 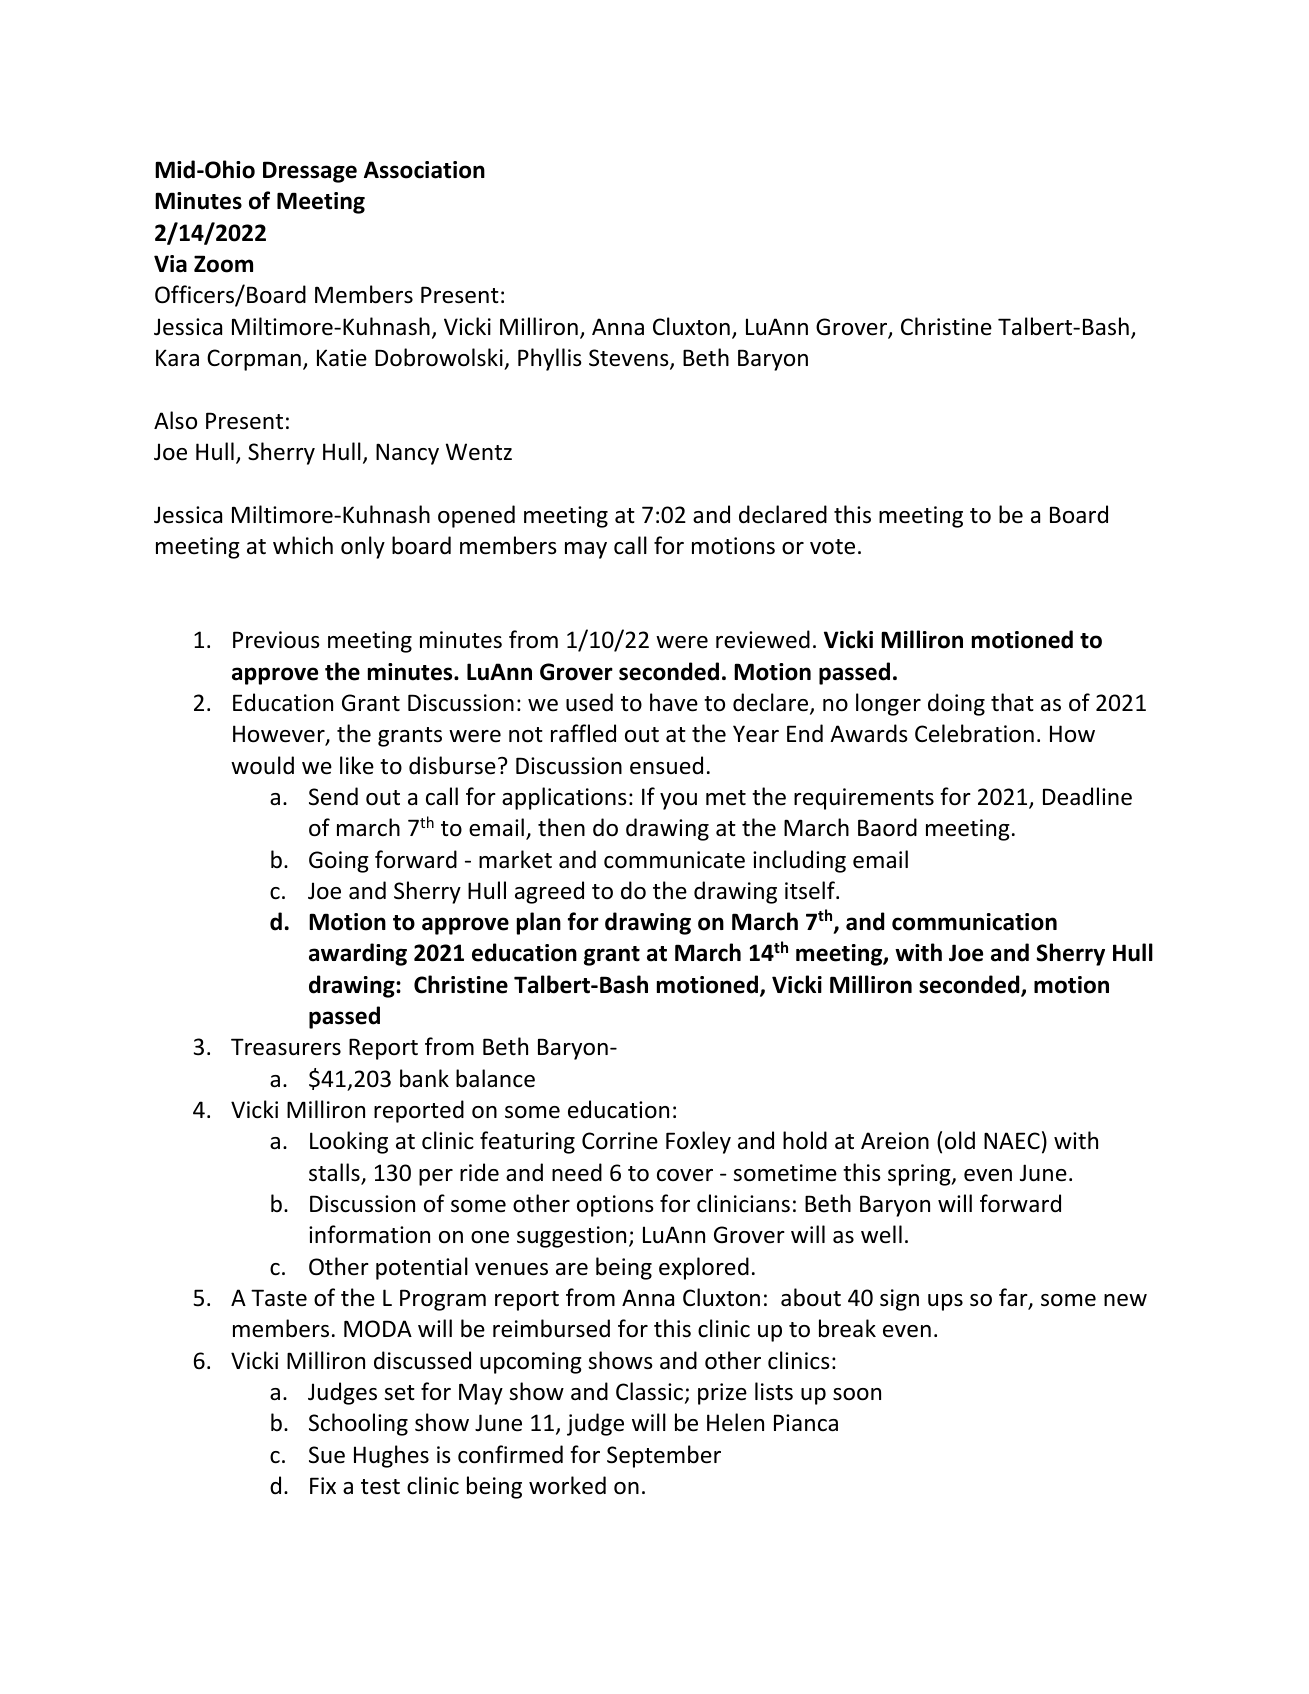 What do you see at coordinates (550, 359) in the image?
I see `Phyllis` at bounding box center [550, 359].
